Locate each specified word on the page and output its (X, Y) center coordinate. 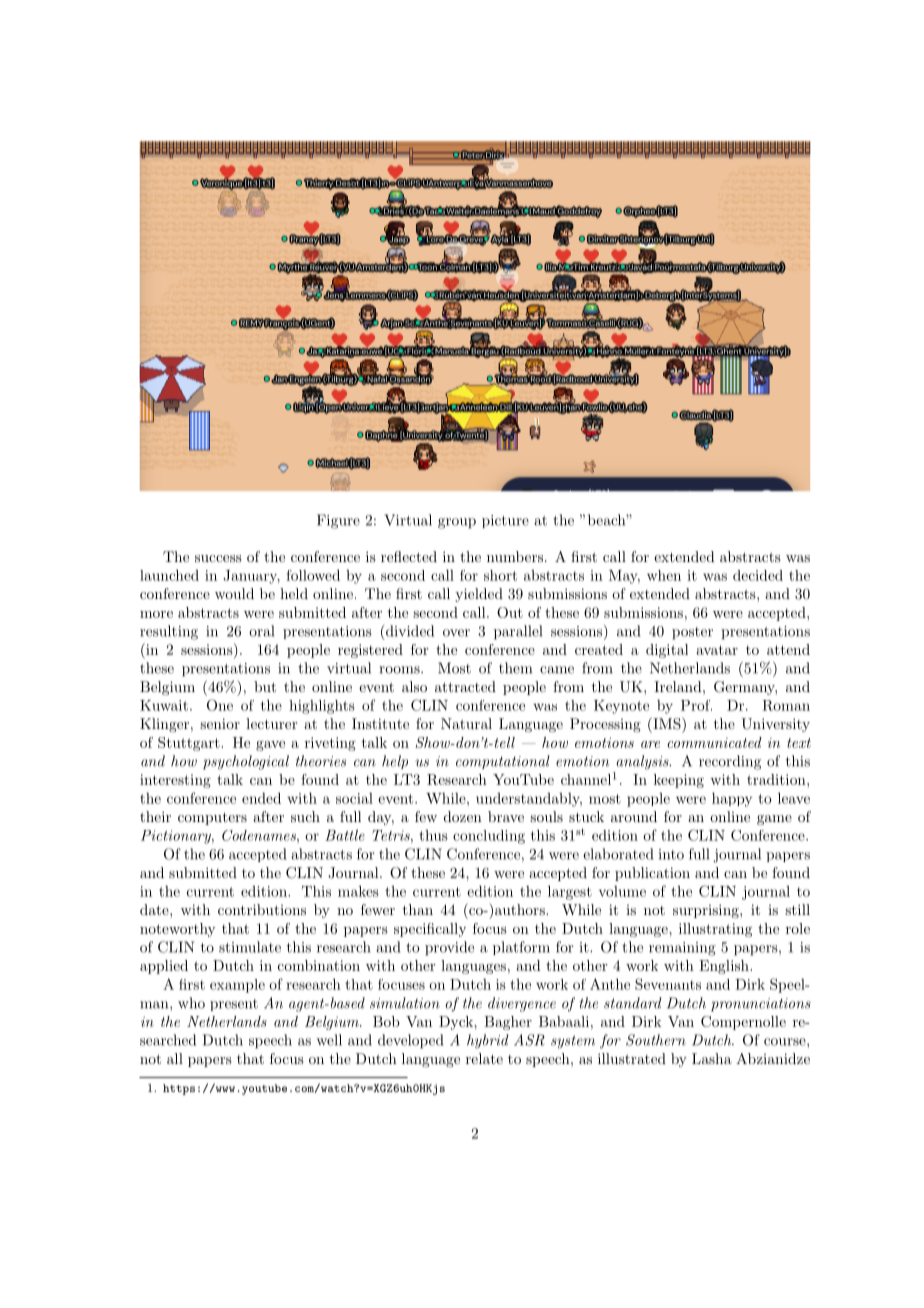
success (218, 558)
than (418, 909)
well (329, 1040)
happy (732, 800)
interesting (175, 781)
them (515, 668)
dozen (463, 816)
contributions (262, 909)
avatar (717, 650)
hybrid (488, 1041)
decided (758, 575)
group (457, 523)
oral (261, 631)
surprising (707, 911)
